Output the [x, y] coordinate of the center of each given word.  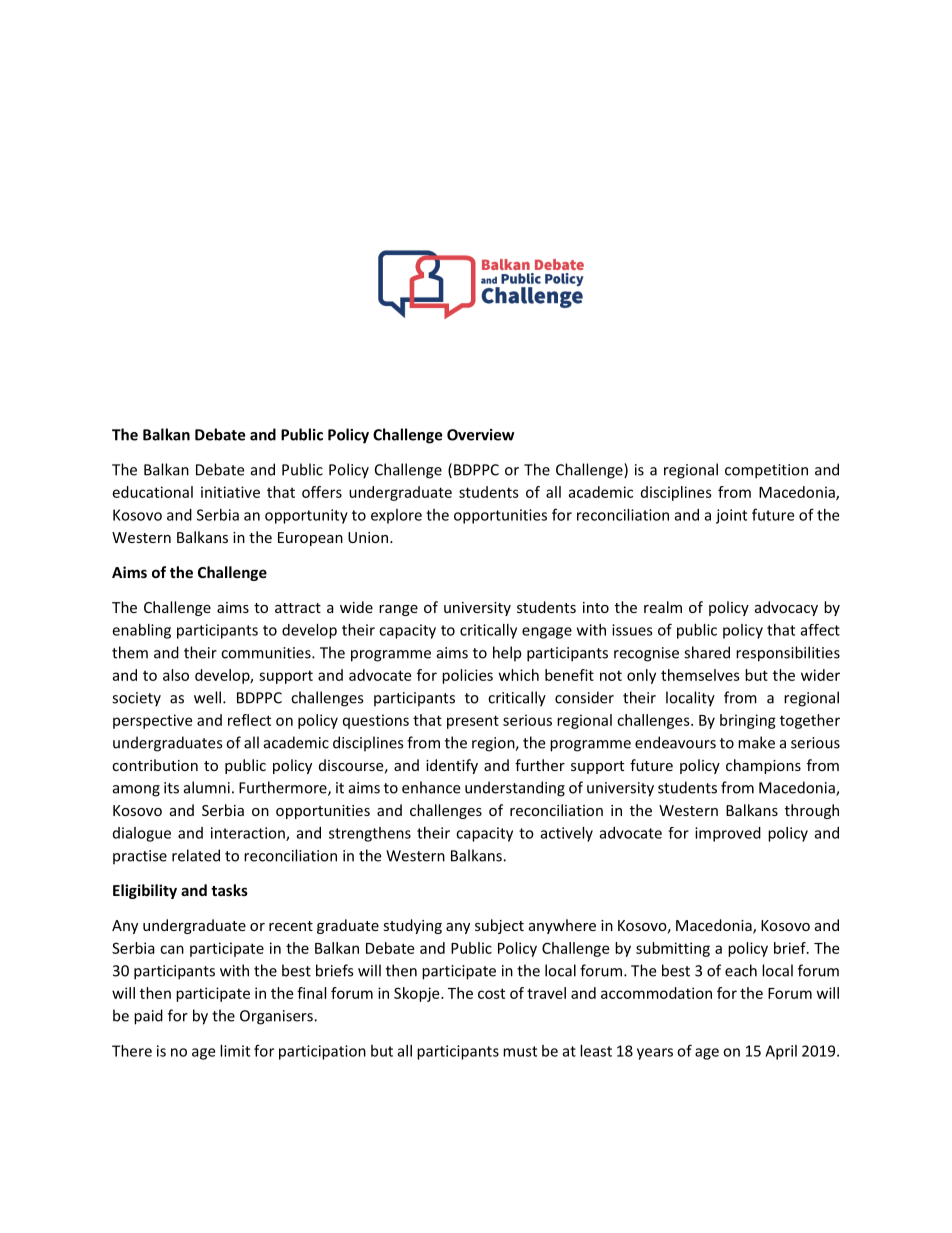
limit [235, 1051]
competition [766, 471]
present [473, 722]
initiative [230, 492]
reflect [249, 720]
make [756, 742]
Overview [480, 435]
